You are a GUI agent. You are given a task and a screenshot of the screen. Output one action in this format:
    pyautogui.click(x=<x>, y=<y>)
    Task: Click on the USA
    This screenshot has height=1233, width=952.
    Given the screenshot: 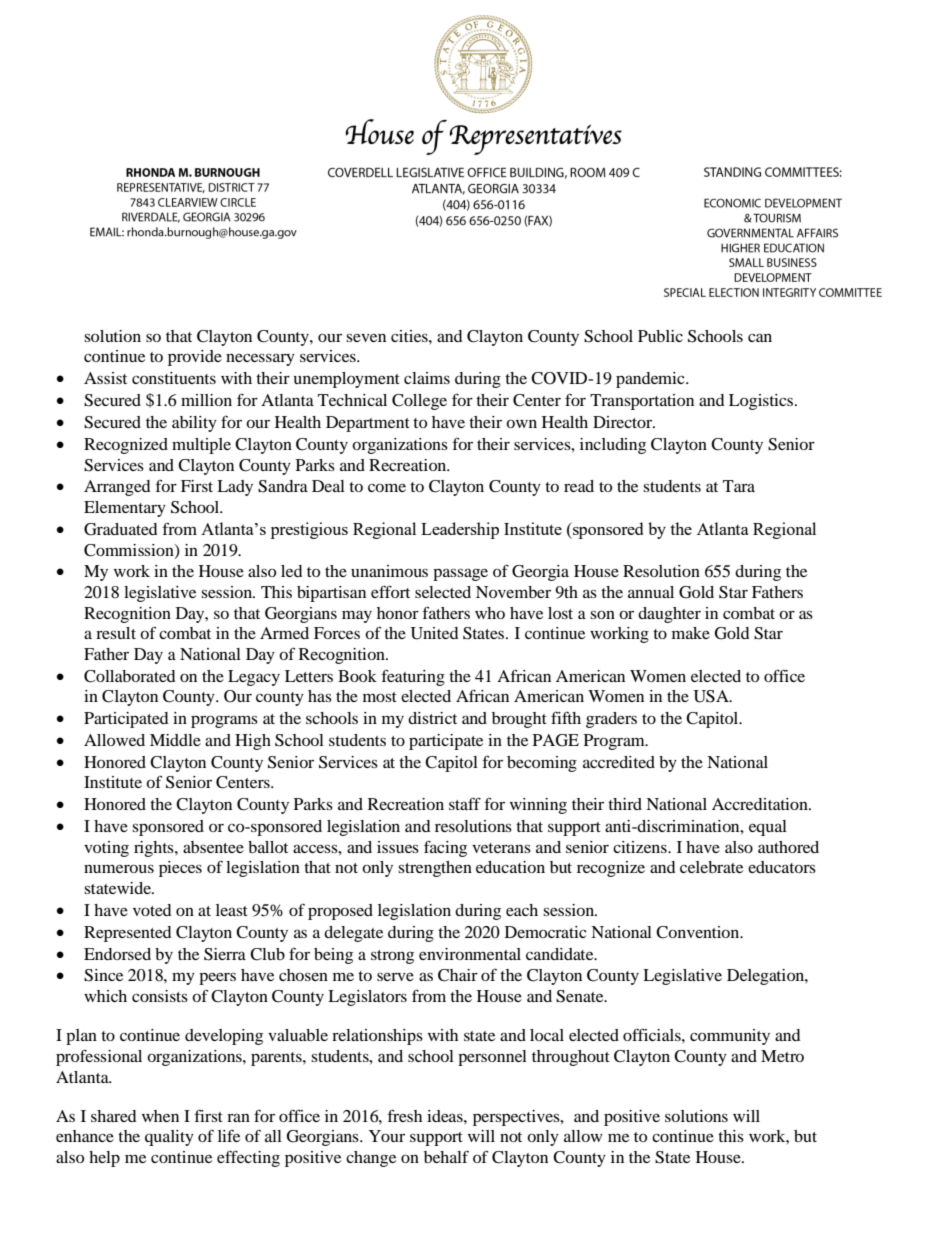 What is the action you would take?
    pyautogui.click(x=712, y=696)
